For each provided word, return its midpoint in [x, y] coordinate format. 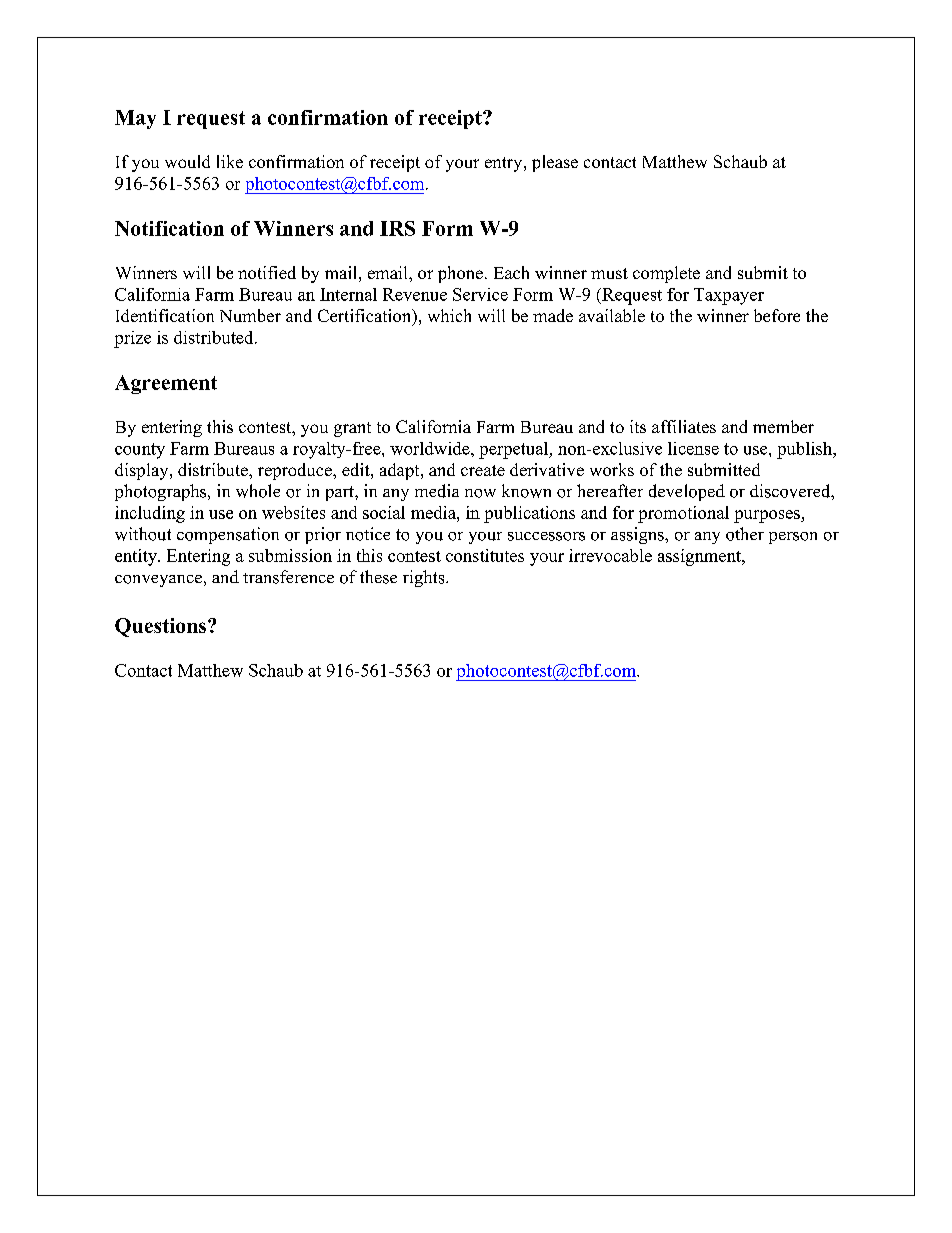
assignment [701, 557]
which [449, 315]
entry [505, 164]
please [555, 163]
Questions [162, 627]
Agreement [166, 384]
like [230, 161]
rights [425, 578]
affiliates [684, 426]
